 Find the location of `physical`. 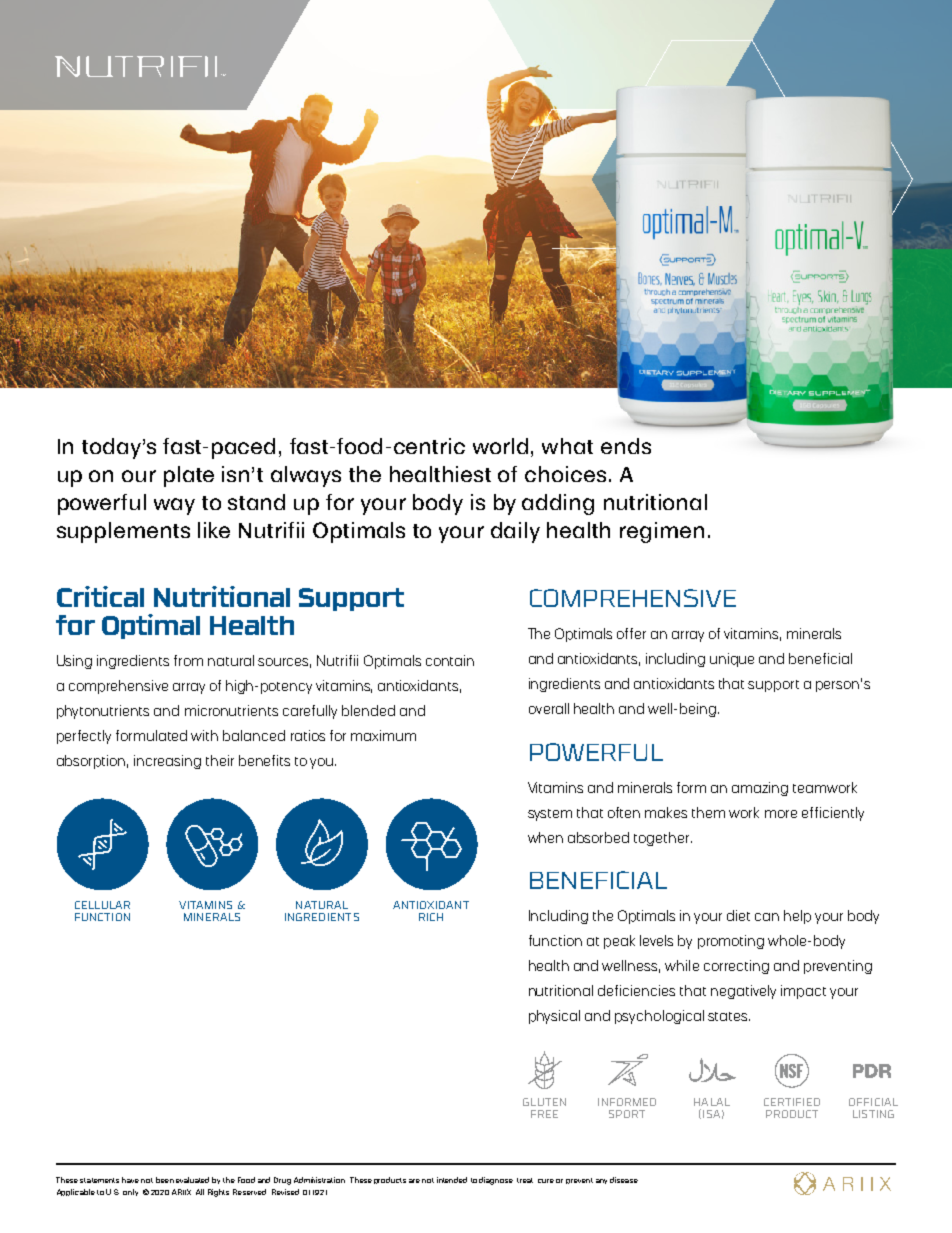

physical is located at coordinates (554, 1017).
